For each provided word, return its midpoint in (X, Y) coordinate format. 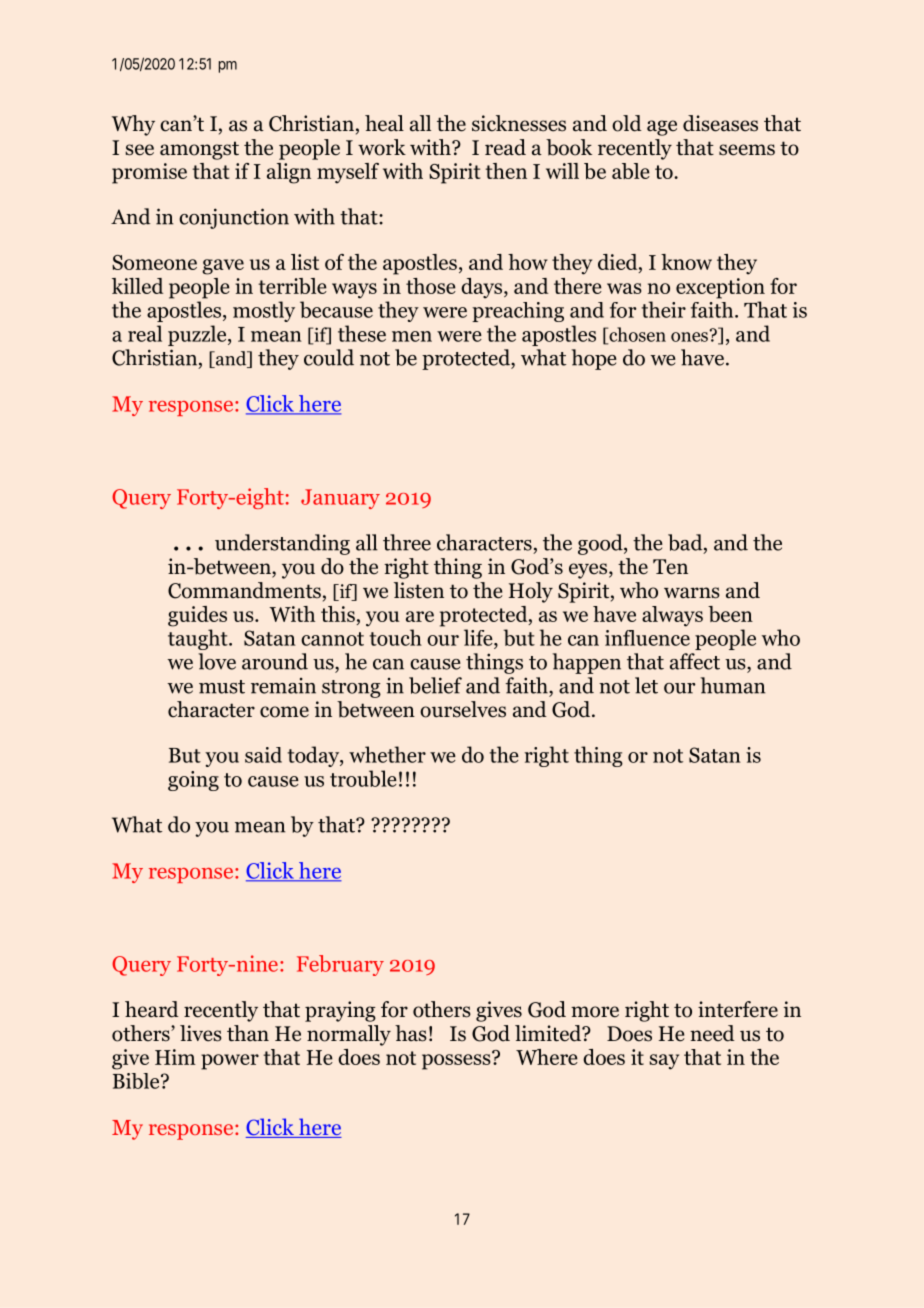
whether (387, 754)
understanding (282, 544)
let (646, 685)
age (662, 128)
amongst (199, 150)
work (382, 147)
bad (686, 543)
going (193, 781)
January (340, 499)
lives (201, 1033)
